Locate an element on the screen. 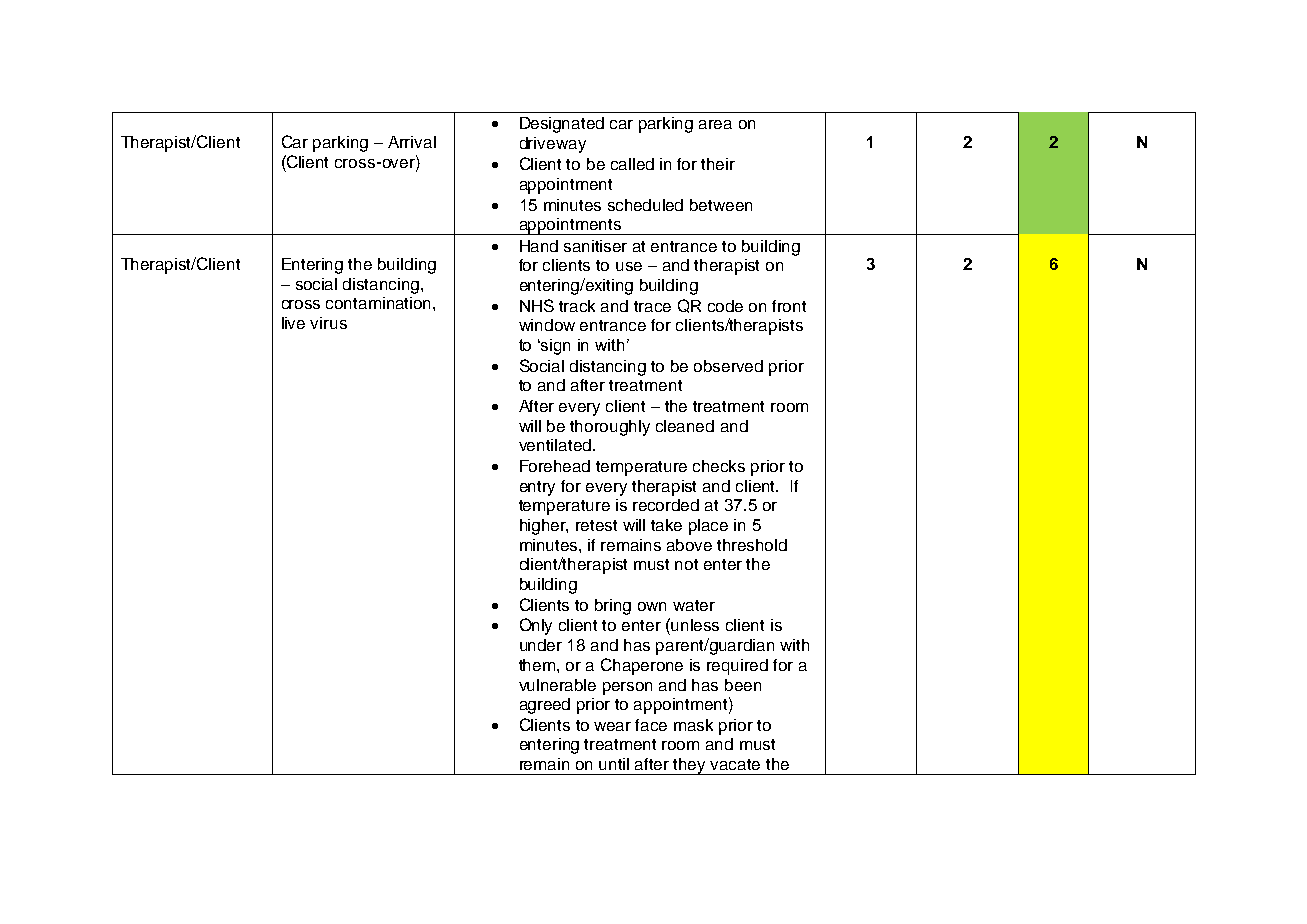 This screenshot has width=1307, height=924. agreed is located at coordinates (545, 706).
